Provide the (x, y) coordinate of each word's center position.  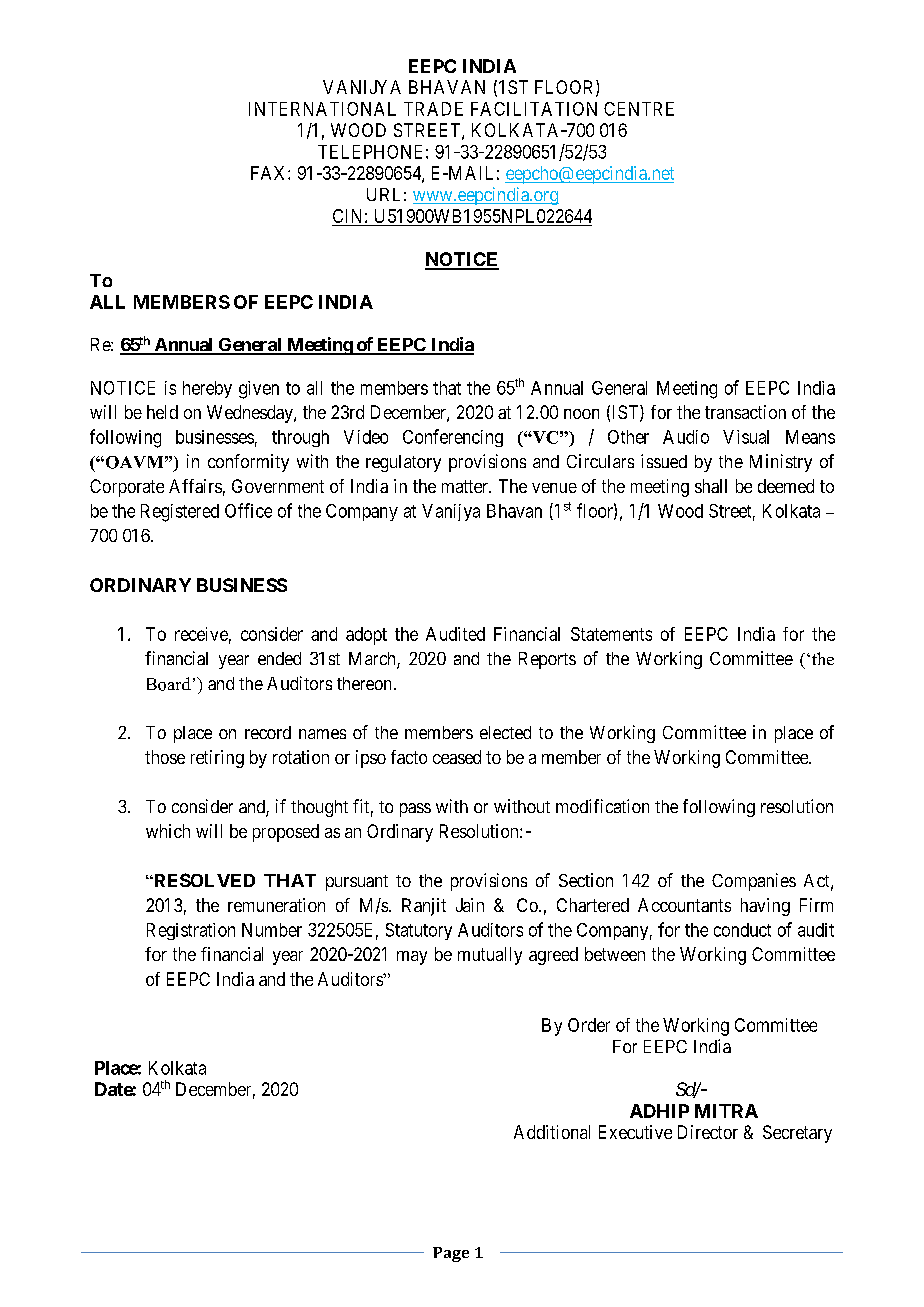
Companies (754, 882)
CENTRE (639, 109)
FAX (270, 173)
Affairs (195, 486)
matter (466, 486)
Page (451, 1254)
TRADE (433, 109)
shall (711, 486)
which (168, 831)
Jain (470, 905)
